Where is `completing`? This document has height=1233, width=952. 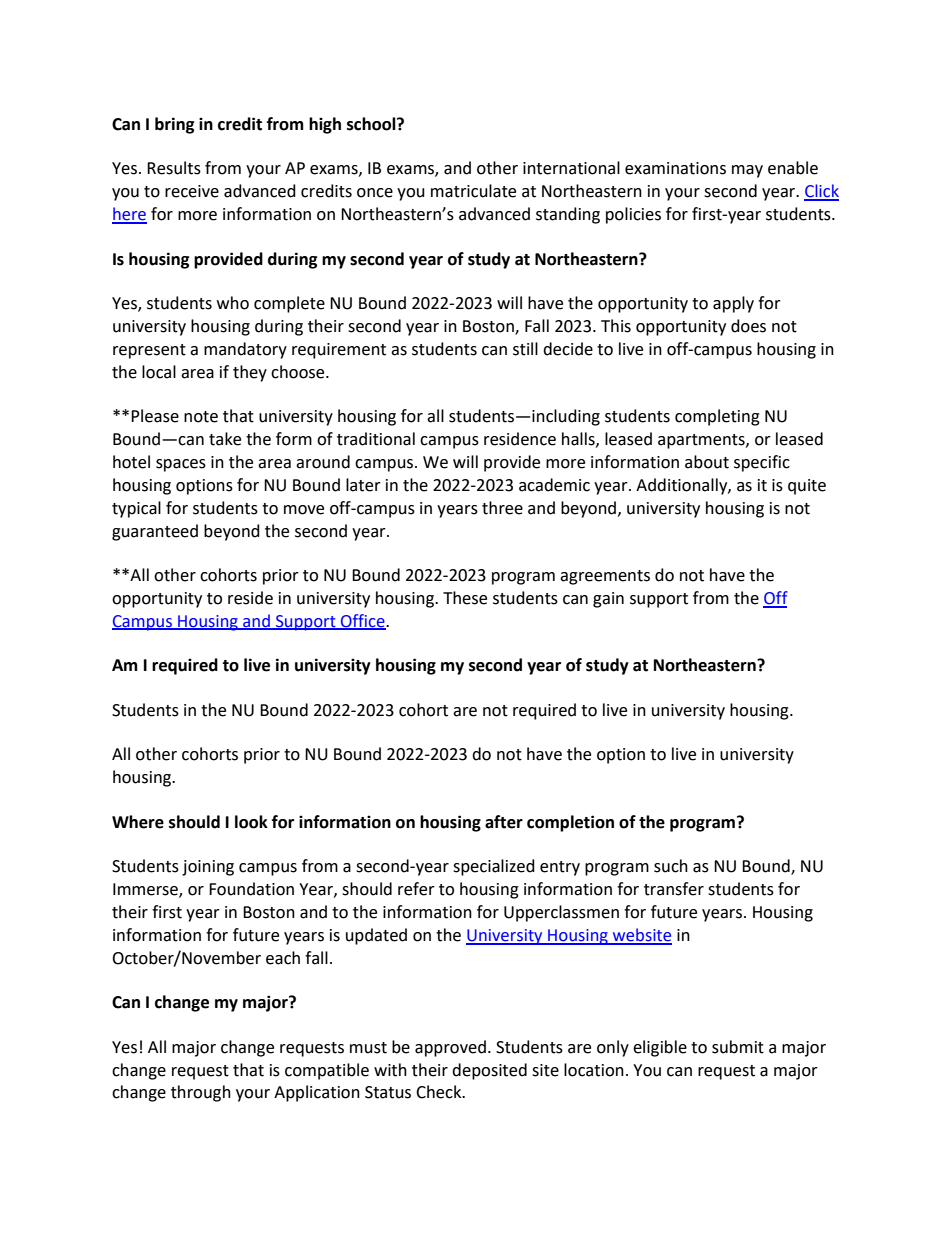
completing is located at coordinates (717, 417).
